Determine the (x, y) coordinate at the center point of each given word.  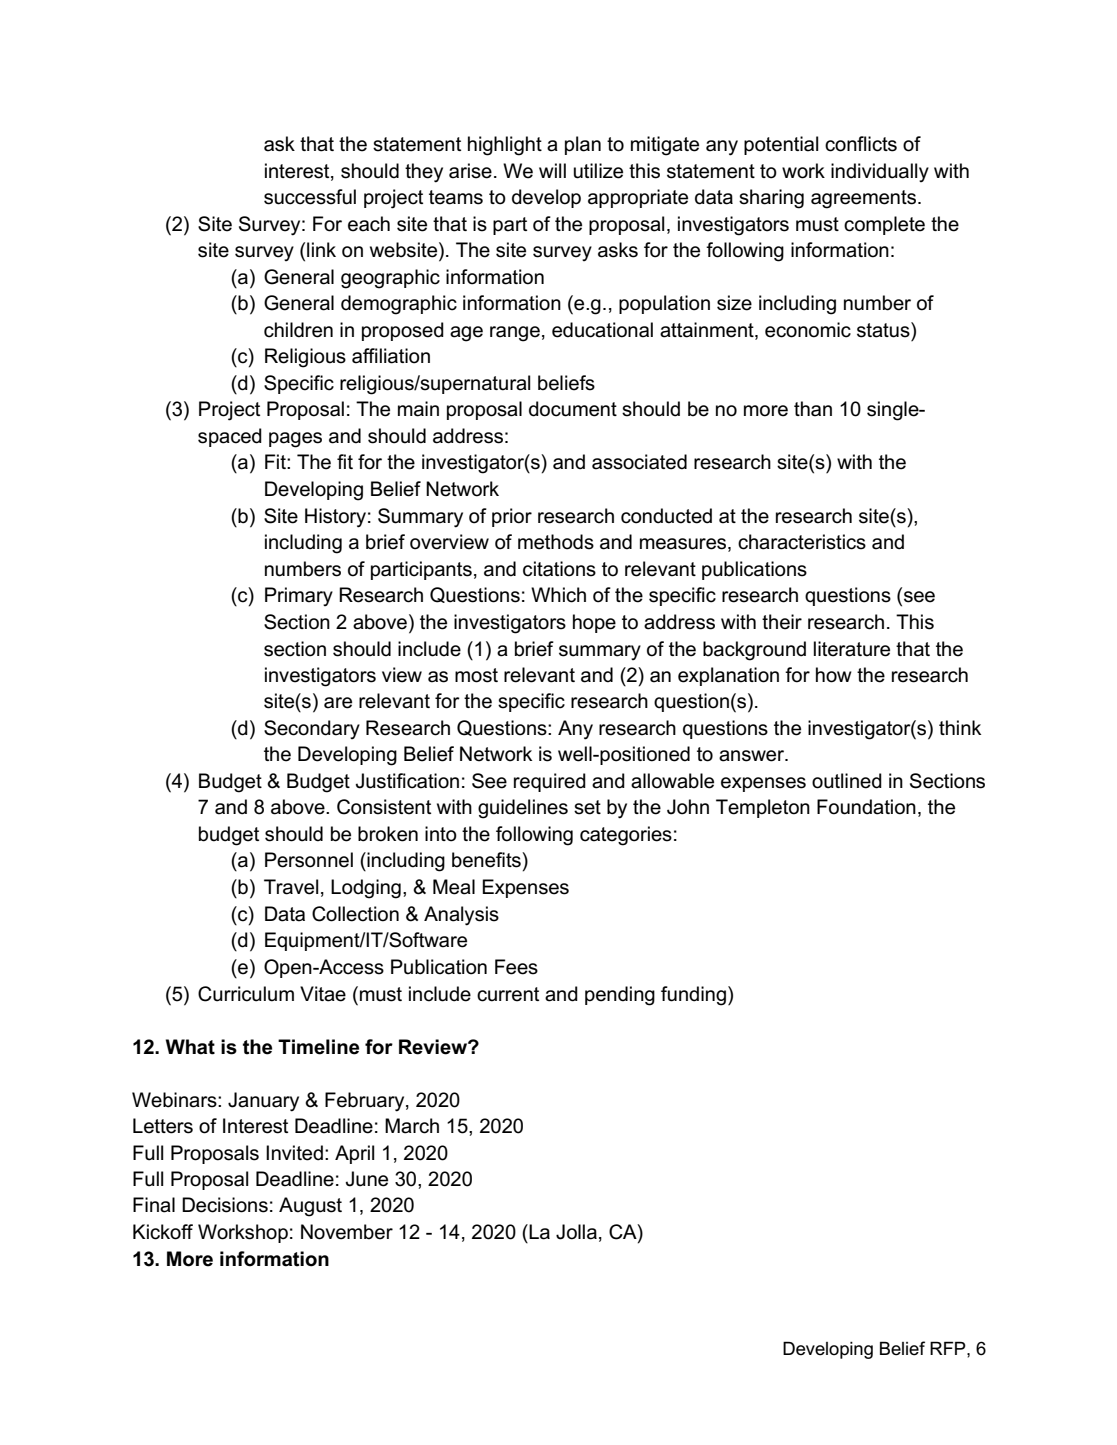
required (550, 782)
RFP (949, 1348)
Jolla (576, 1232)
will (552, 170)
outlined (847, 781)
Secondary (312, 729)
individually (880, 172)
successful (310, 197)
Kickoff (163, 1232)
